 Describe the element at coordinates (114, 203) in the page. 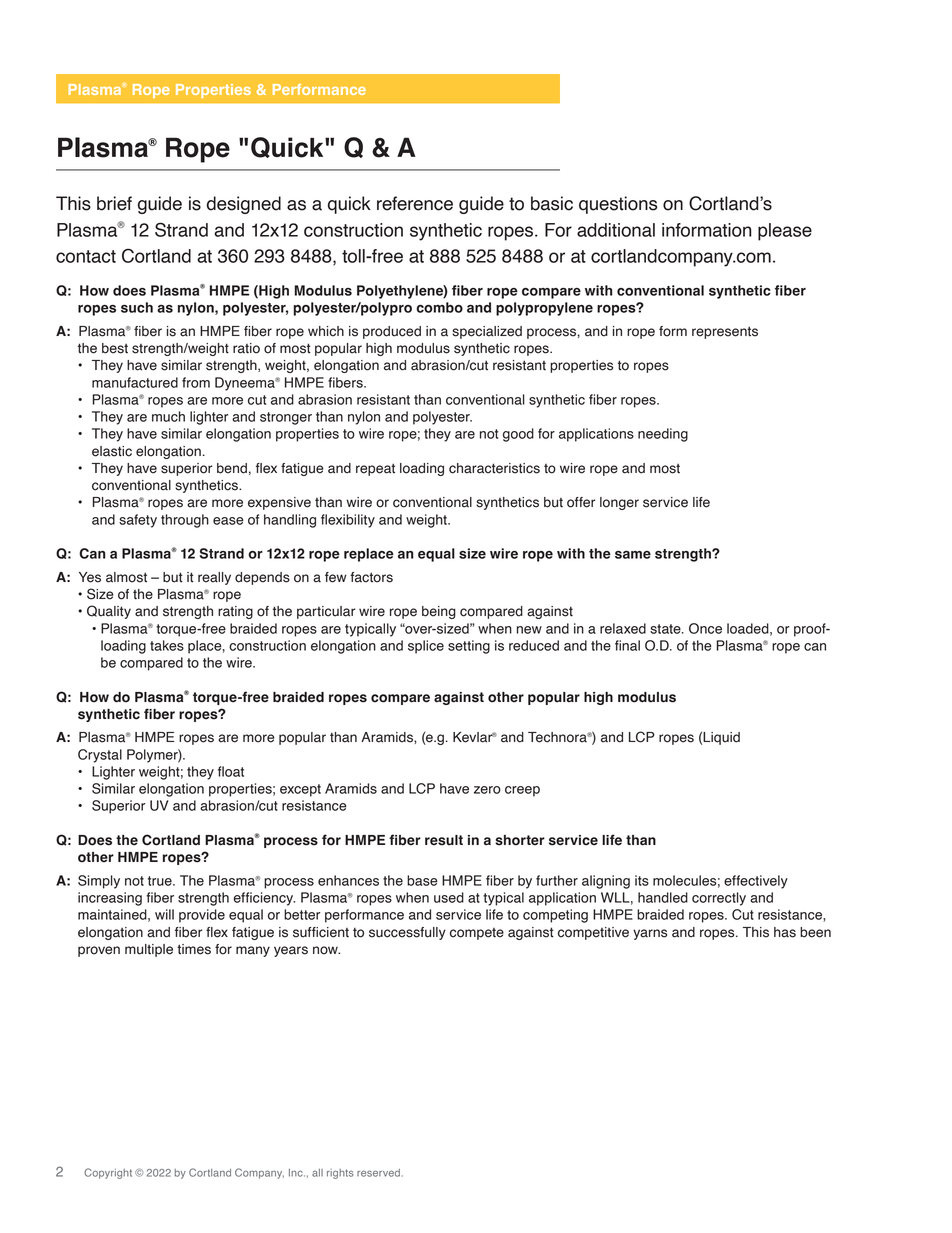

I see `brief` at that location.
